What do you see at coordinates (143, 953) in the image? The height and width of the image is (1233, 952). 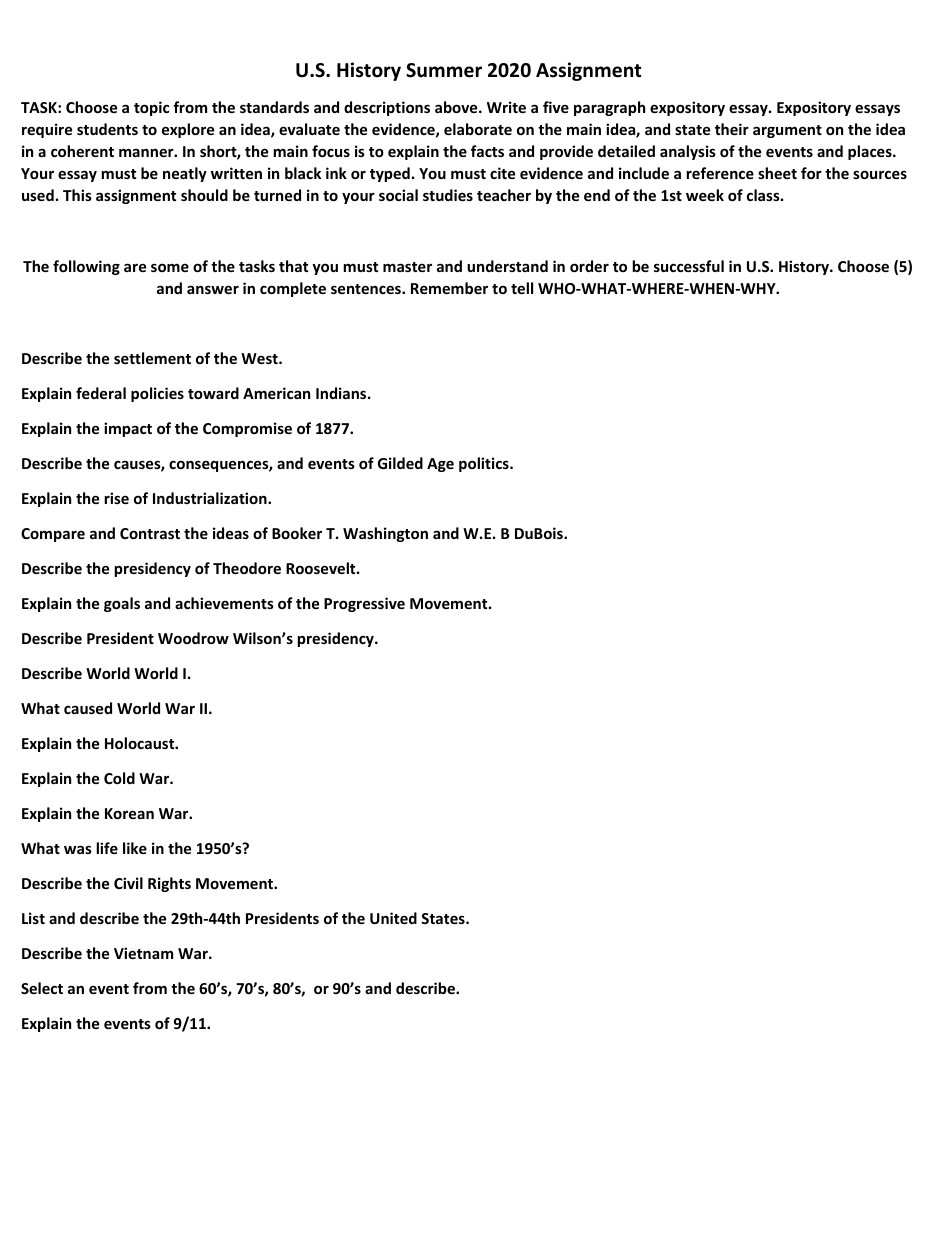 I see `Vietnam` at bounding box center [143, 953].
